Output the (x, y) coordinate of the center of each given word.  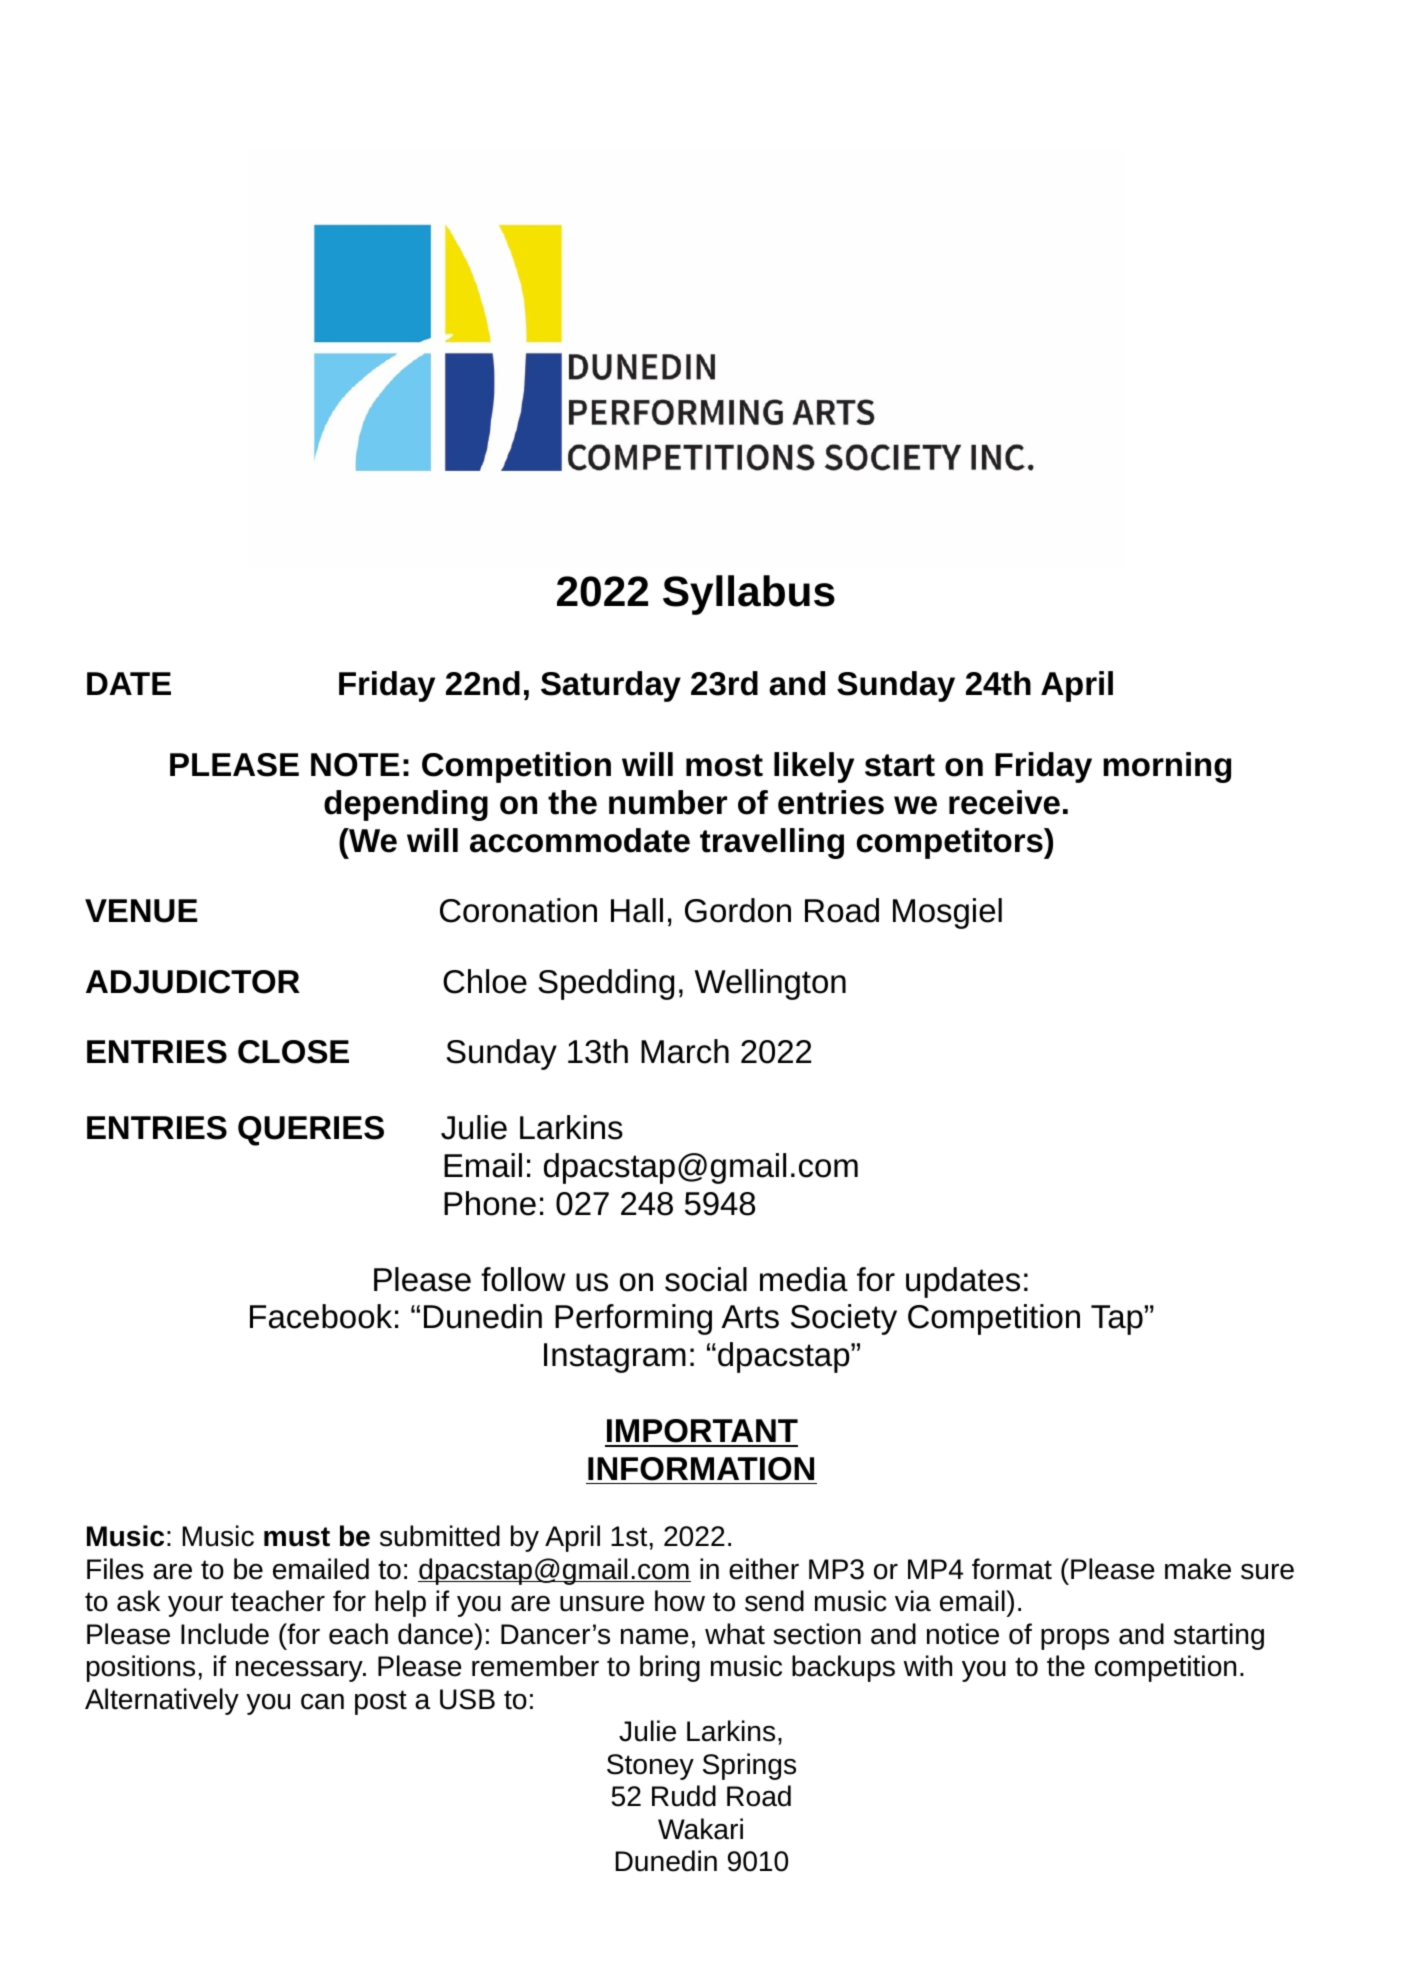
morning (1167, 767)
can (322, 1702)
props (1075, 1639)
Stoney (650, 1767)
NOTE (355, 765)
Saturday (611, 686)
